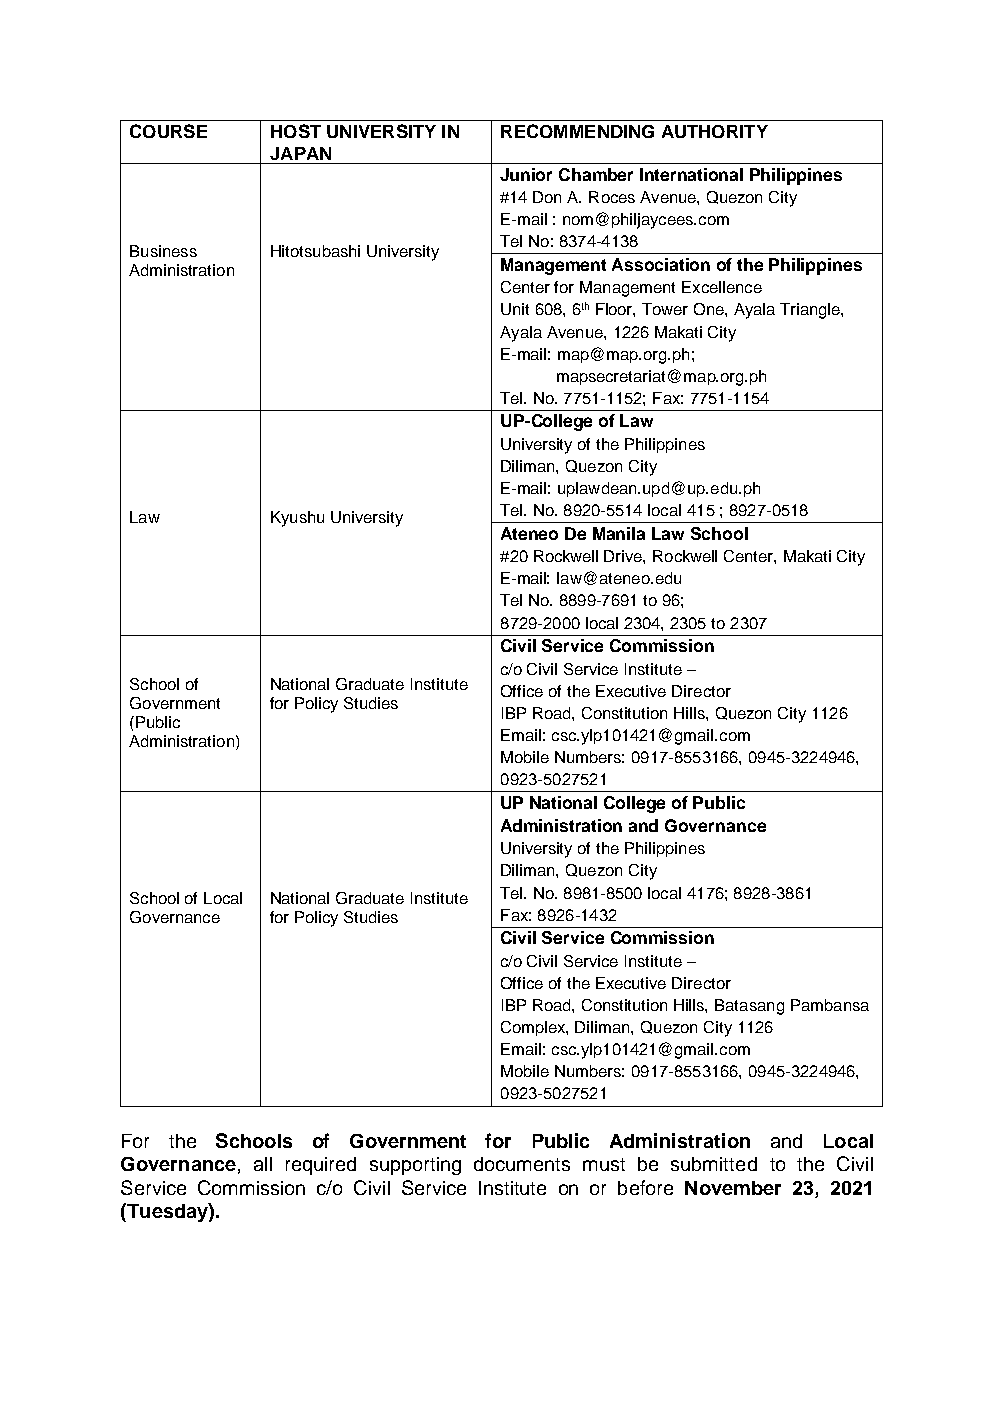 Image resolution: width=994 pixels, height=1406 pixels. What do you see at coordinates (297, 519) in the screenshot?
I see `Kyushu` at bounding box center [297, 519].
